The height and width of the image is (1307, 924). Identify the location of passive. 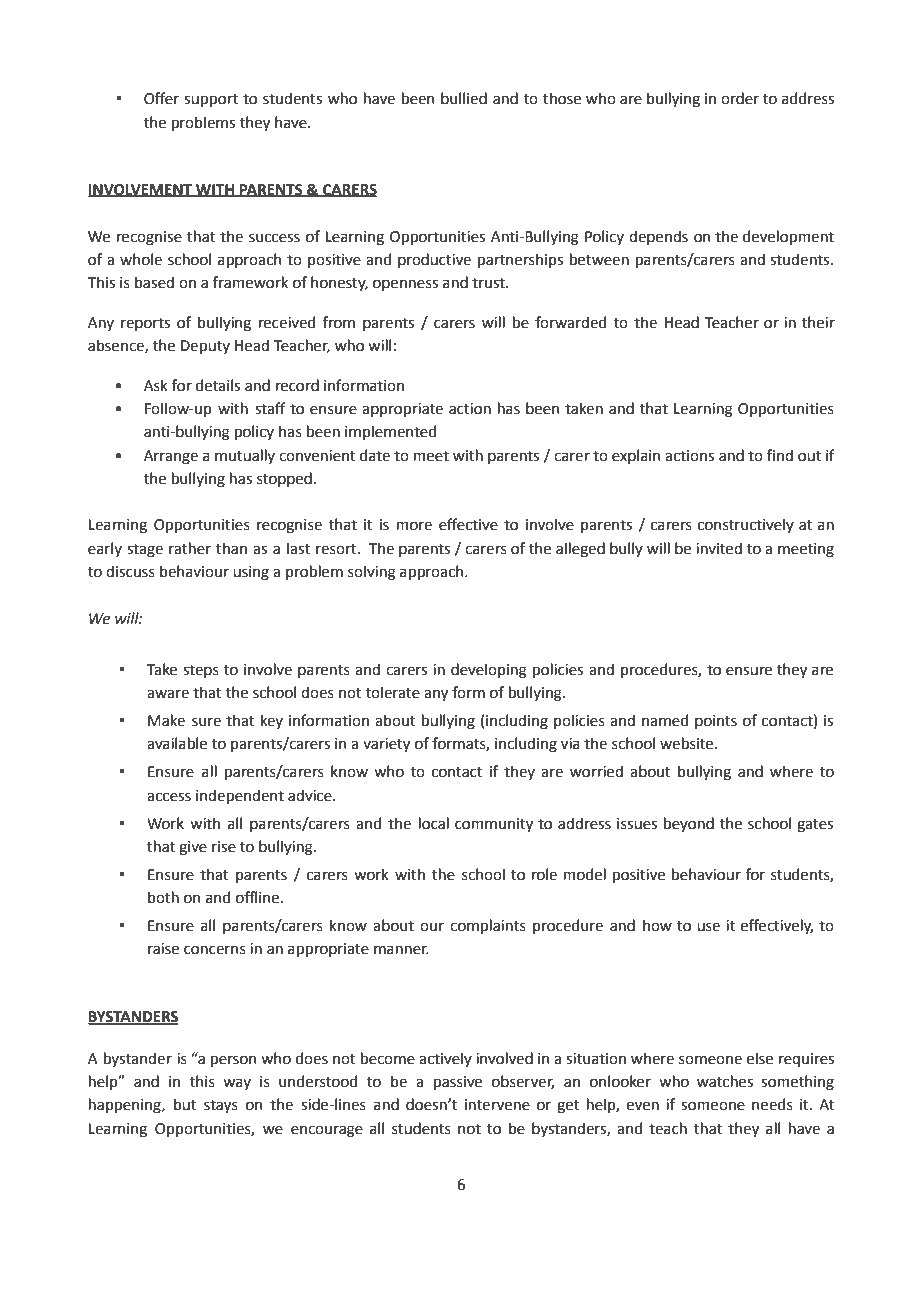
(458, 1083).
